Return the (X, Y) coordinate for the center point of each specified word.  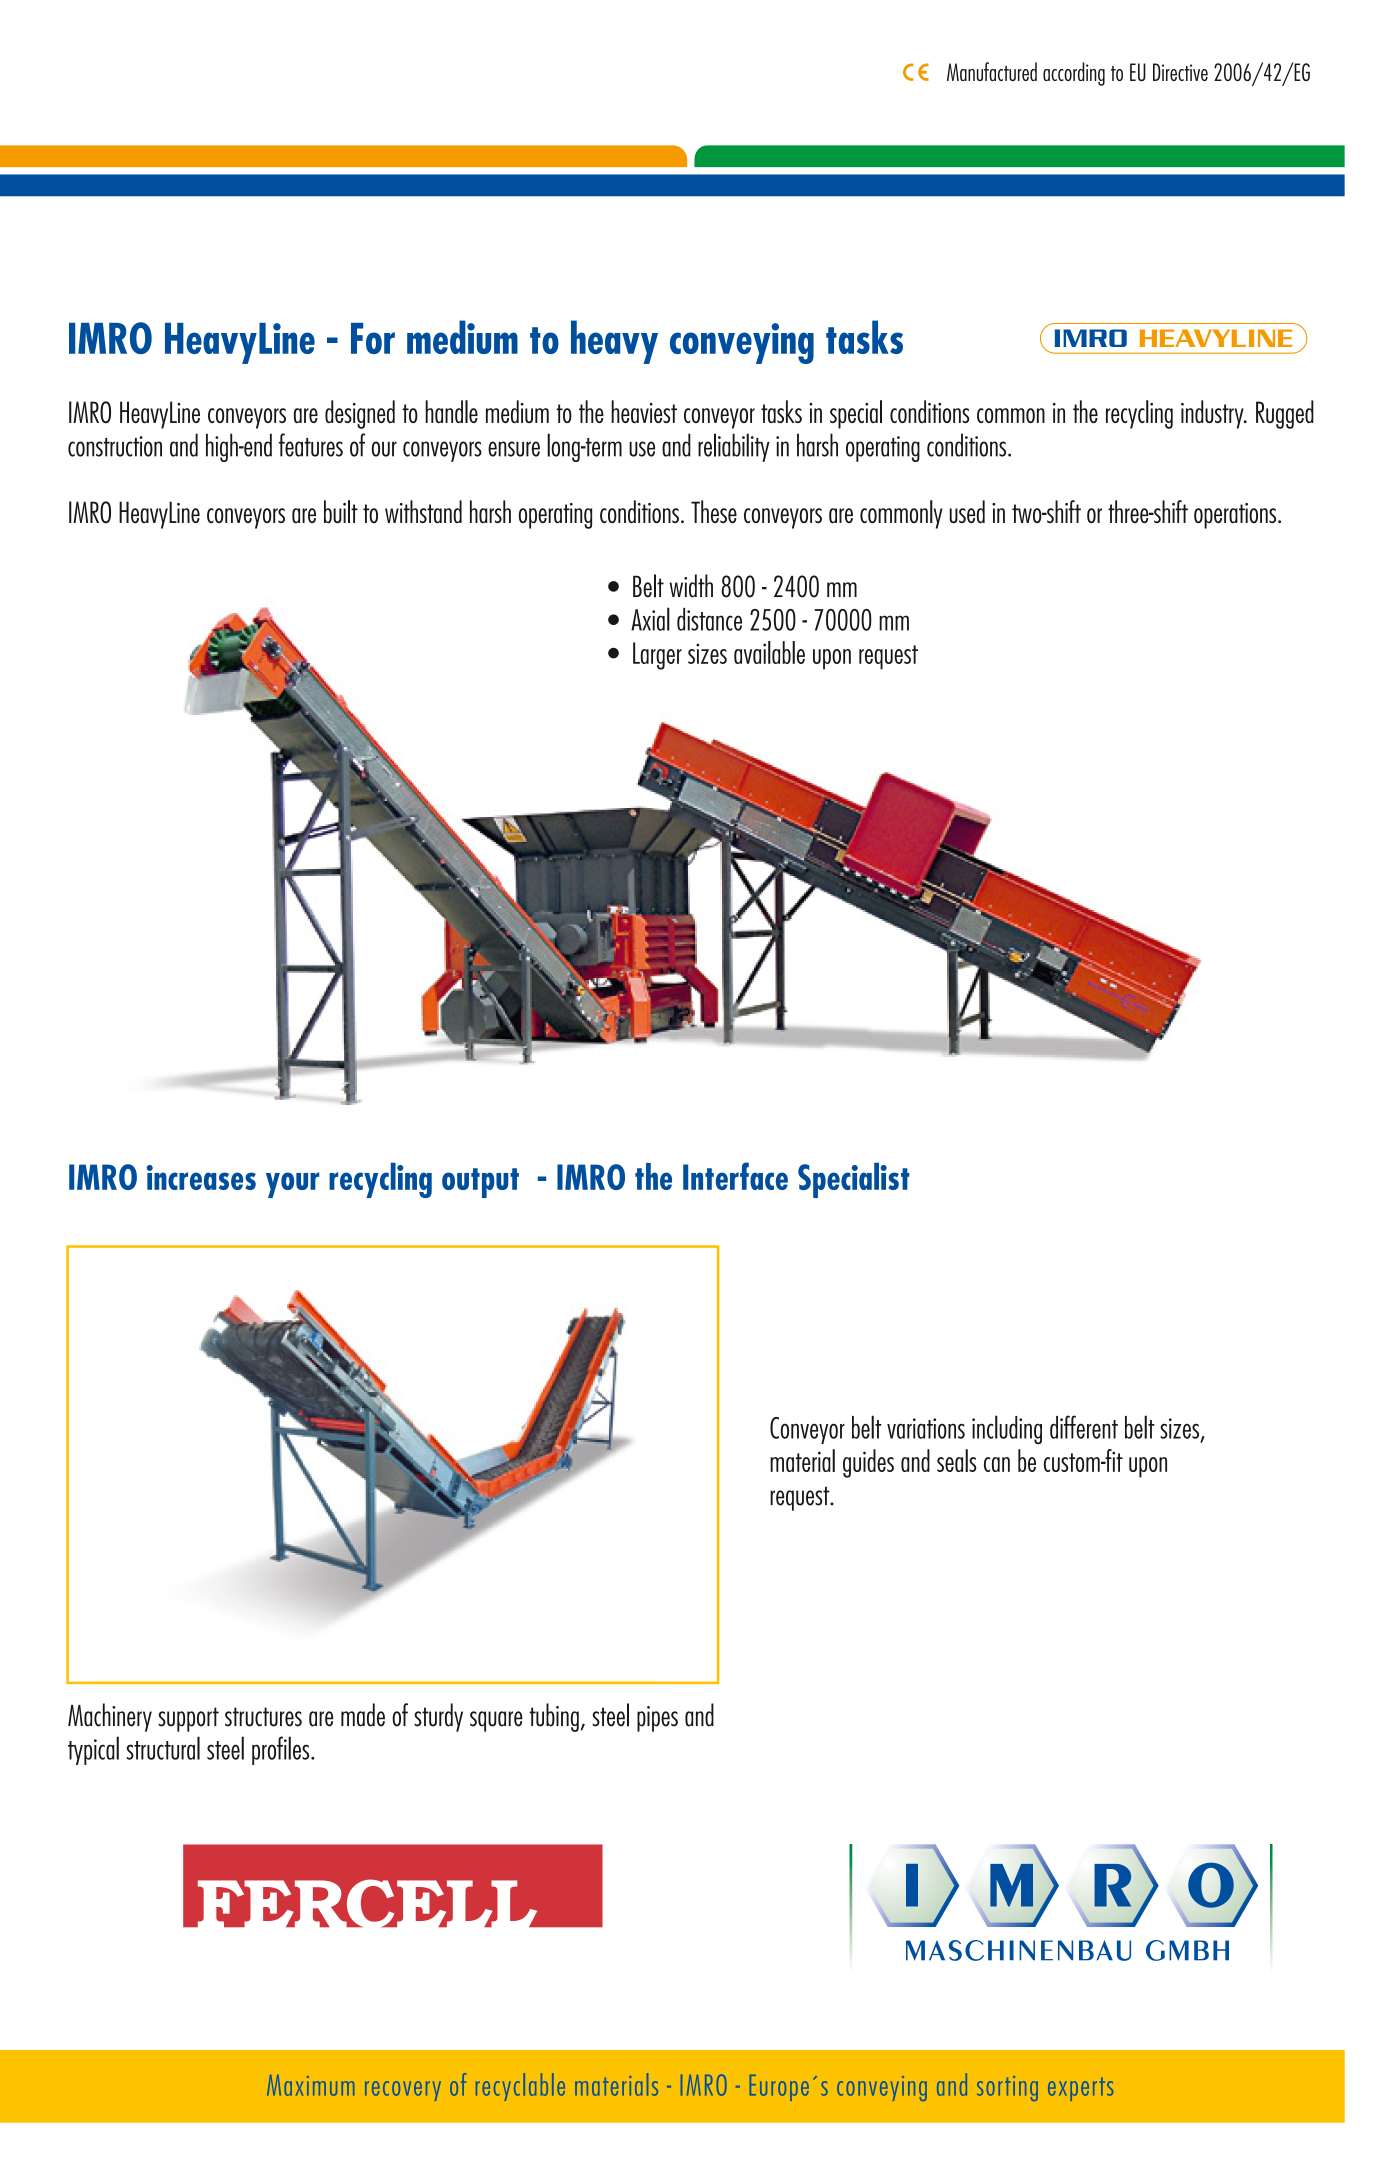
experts (1080, 2089)
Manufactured (992, 71)
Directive (1180, 72)
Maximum (310, 2085)
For (373, 338)
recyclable (520, 2087)
